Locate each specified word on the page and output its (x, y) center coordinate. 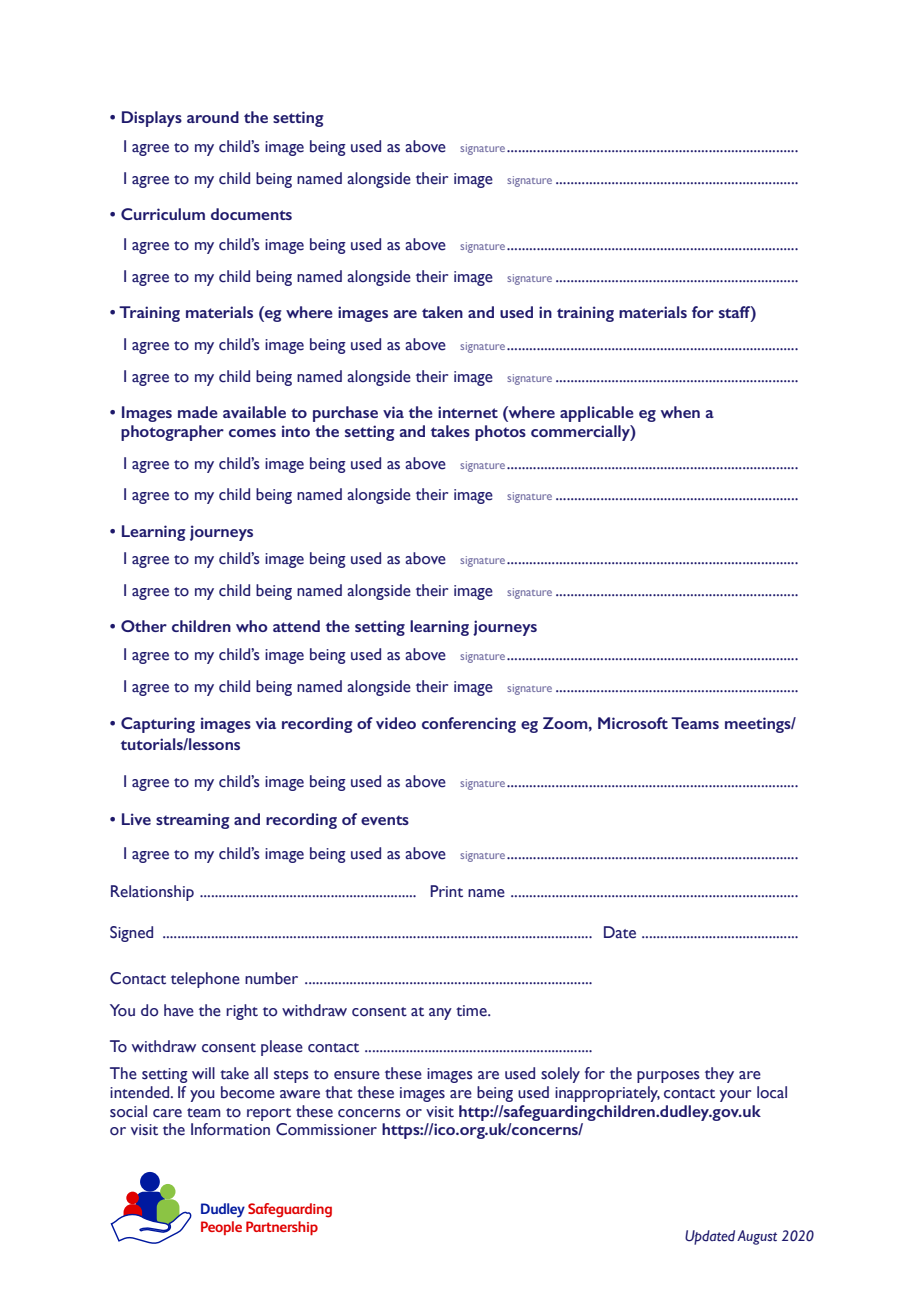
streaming (193, 821)
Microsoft (633, 723)
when (680, 412)
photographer (172, 433)
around (213, 117)
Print (446, 891)
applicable (597, 414)
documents (251, 214)
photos (500, 433)
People (221, 1228)
